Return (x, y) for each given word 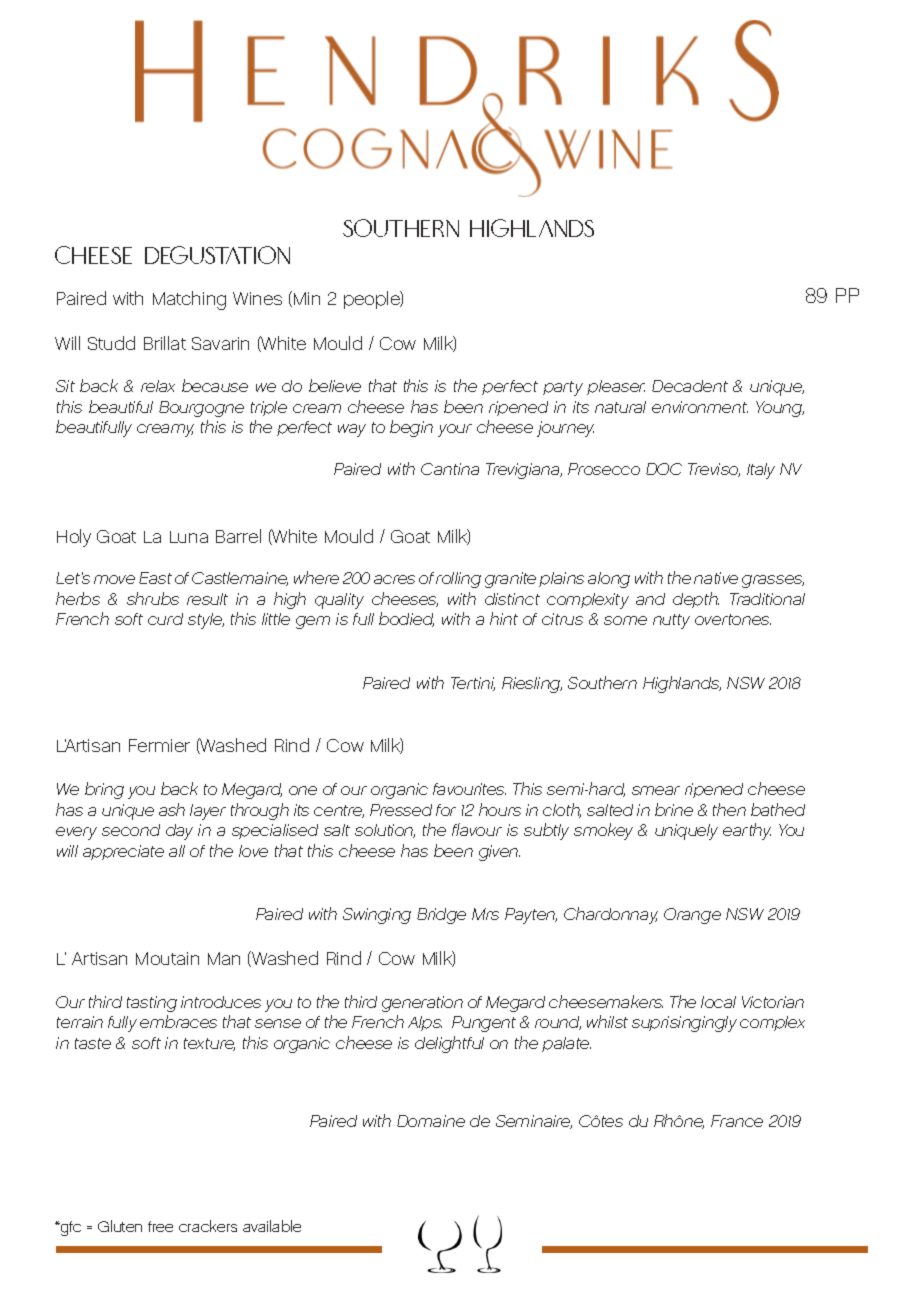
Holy (74, 538)
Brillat (165, 343)
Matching (189, 300)
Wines (257, 298)
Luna (189, 537)
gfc (69, 1228)
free (160, 1226)
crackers (208, 1226)
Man (224, 958)
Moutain (167, 958)
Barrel (238, 536)
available (272, 1226)
